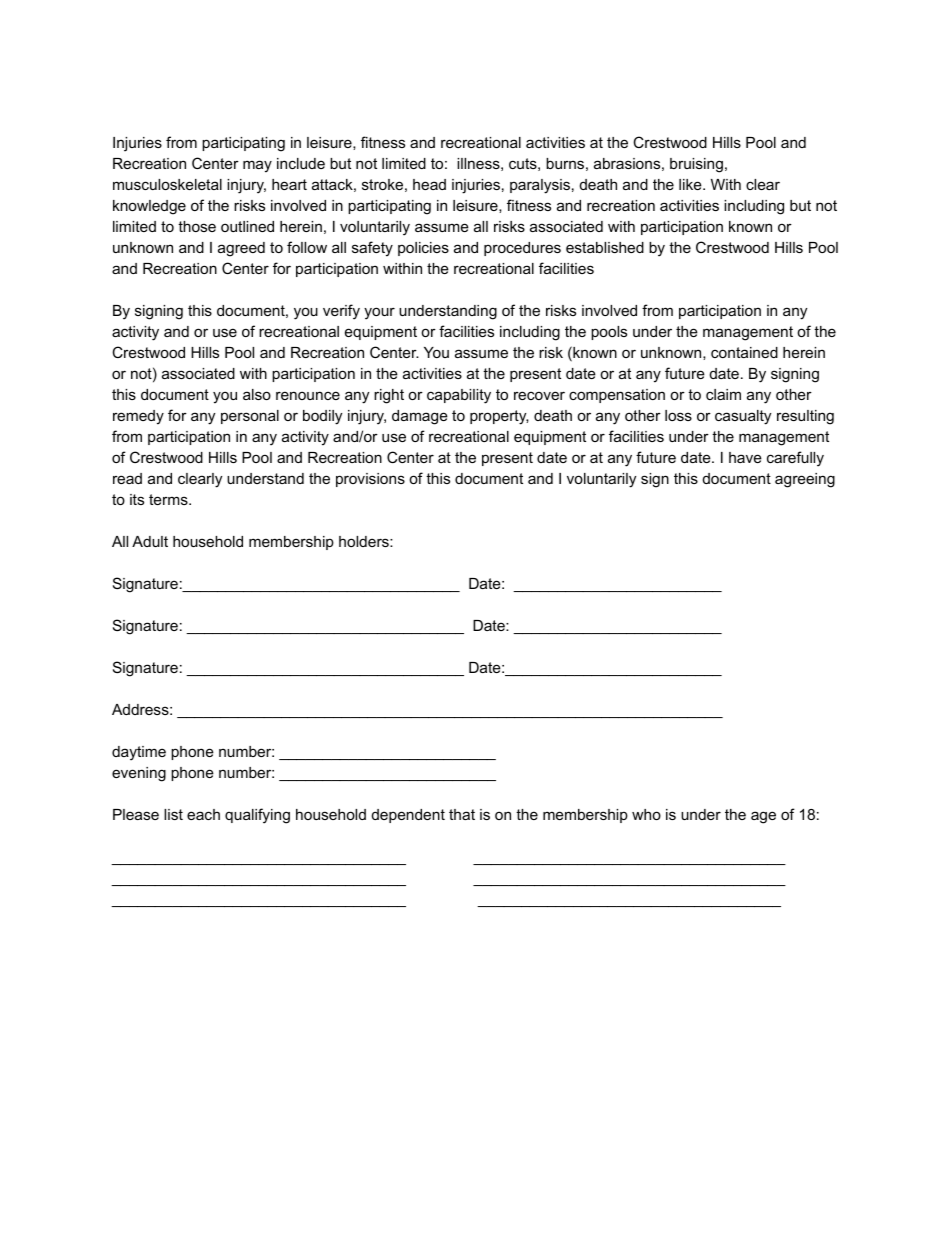  What do you see at coordinates (646, 814) in the screenshot?
I see `who` at bounding box center [646, 814].
